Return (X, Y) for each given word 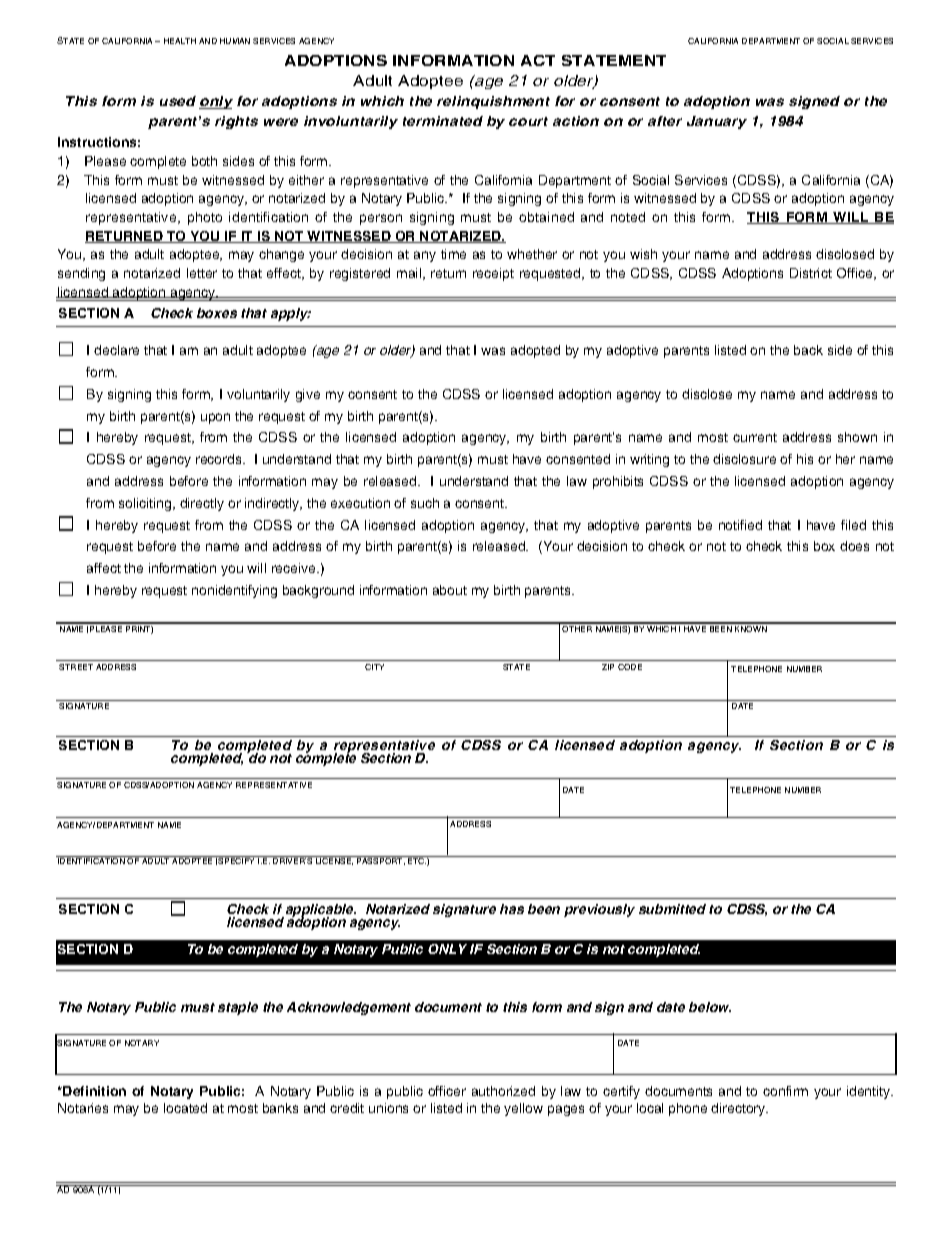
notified (740, 525)
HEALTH (180, 41)
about (450, 590)
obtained (546, 217)
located (185, 1108)
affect (104, 568)
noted (628, 217)
